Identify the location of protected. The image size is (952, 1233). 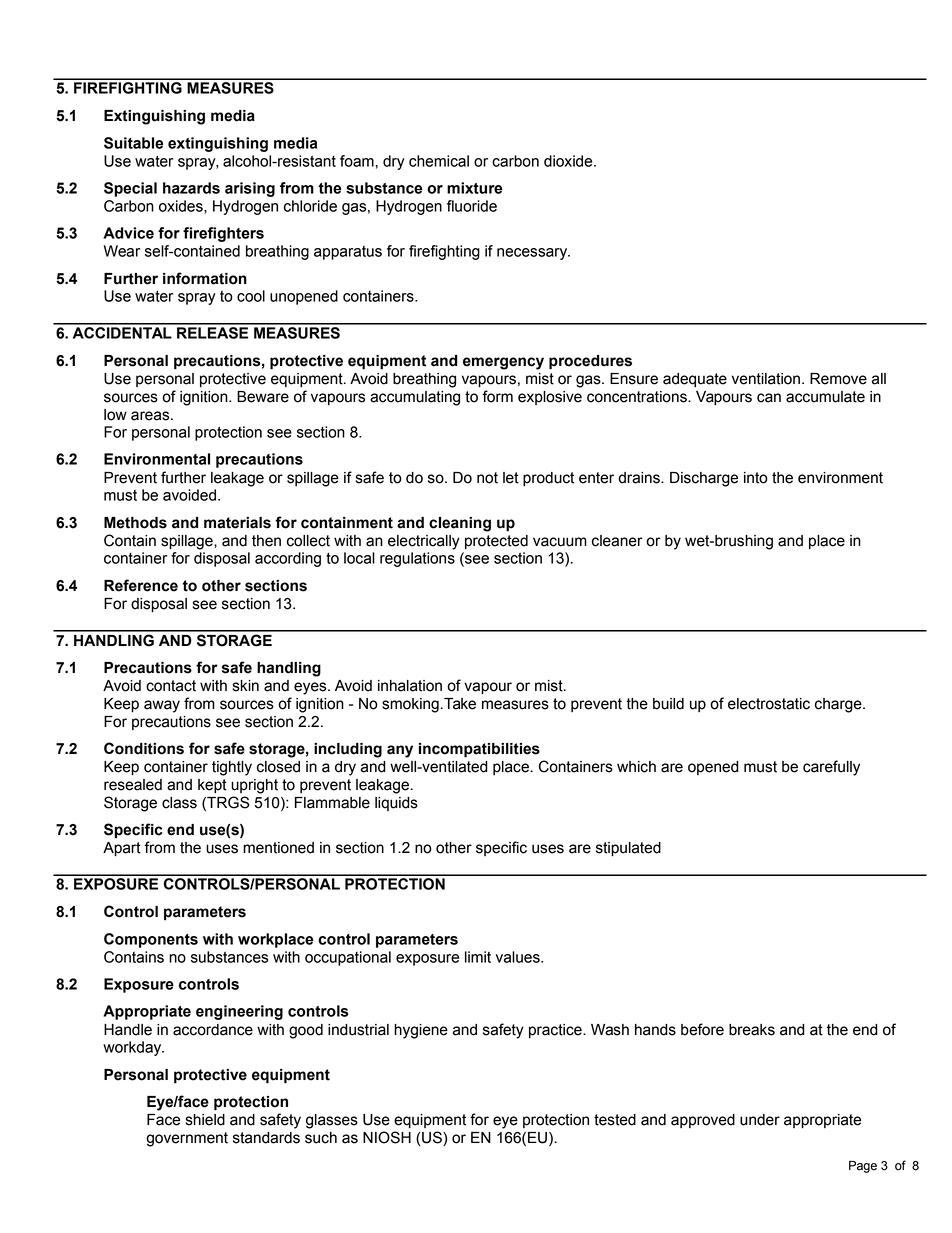
(496, 542).
